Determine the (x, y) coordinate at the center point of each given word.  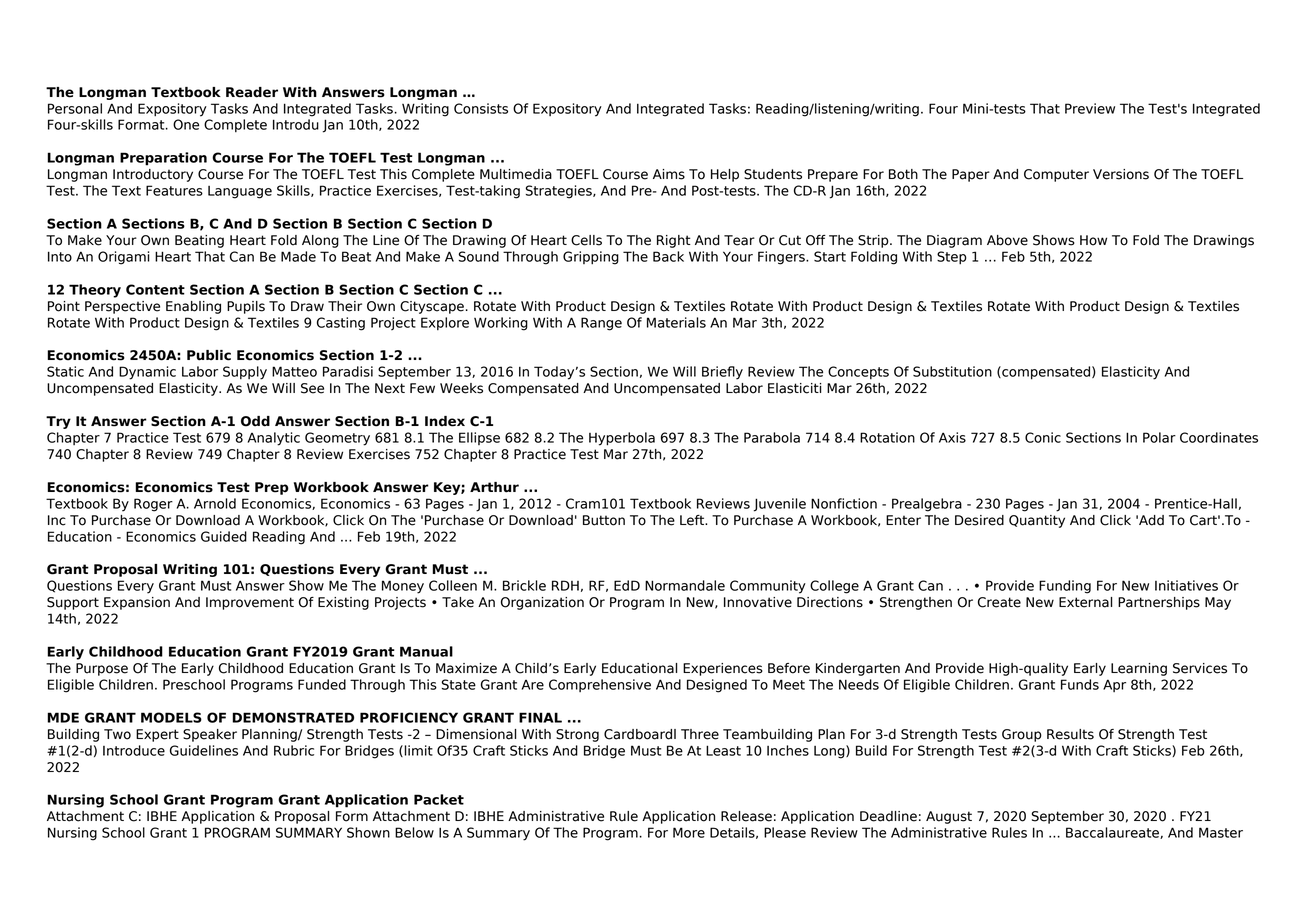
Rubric (294, 750)
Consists (481, 108)
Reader (252, 92)
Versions (1121, 174)
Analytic (274, 439)
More (689, 832)
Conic (1043, 437)
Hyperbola (622, 439)
